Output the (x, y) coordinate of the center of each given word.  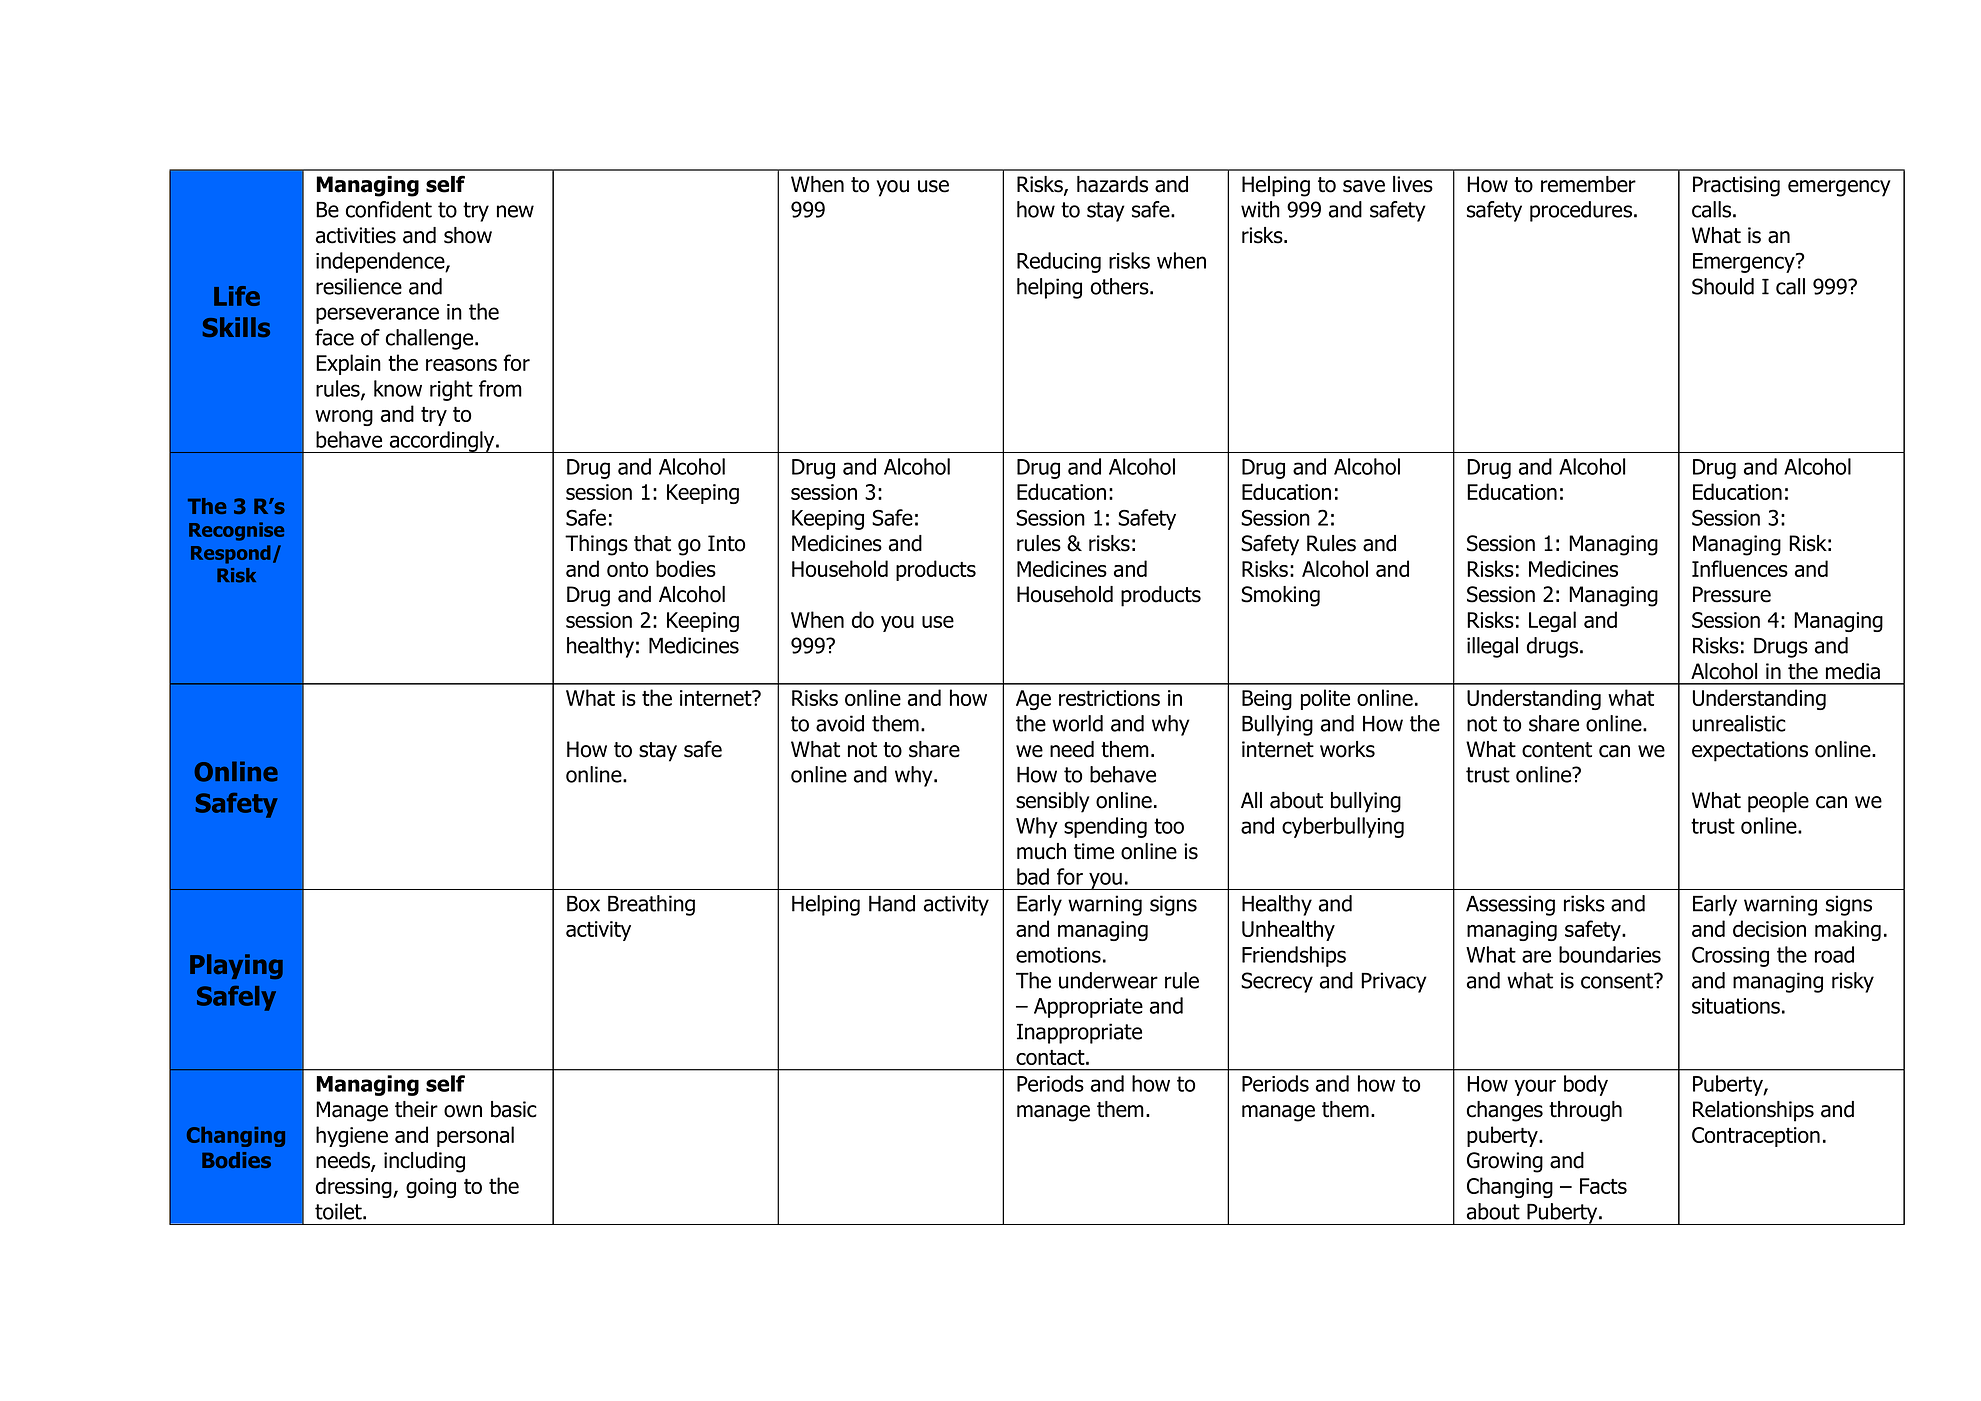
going (431, 1188)
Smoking (1280, 596)
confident (389, 209)
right (451, 390)
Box (583, 904)
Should (1723, 286)
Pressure (1732, 594)
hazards (1112, 184)
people (1778, 802)
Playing (236, 966)
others (1121, 286)
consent (1618, 981)
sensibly (1053, 802)
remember (1588, 184)
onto (627, 569)
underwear (1108, 980)
